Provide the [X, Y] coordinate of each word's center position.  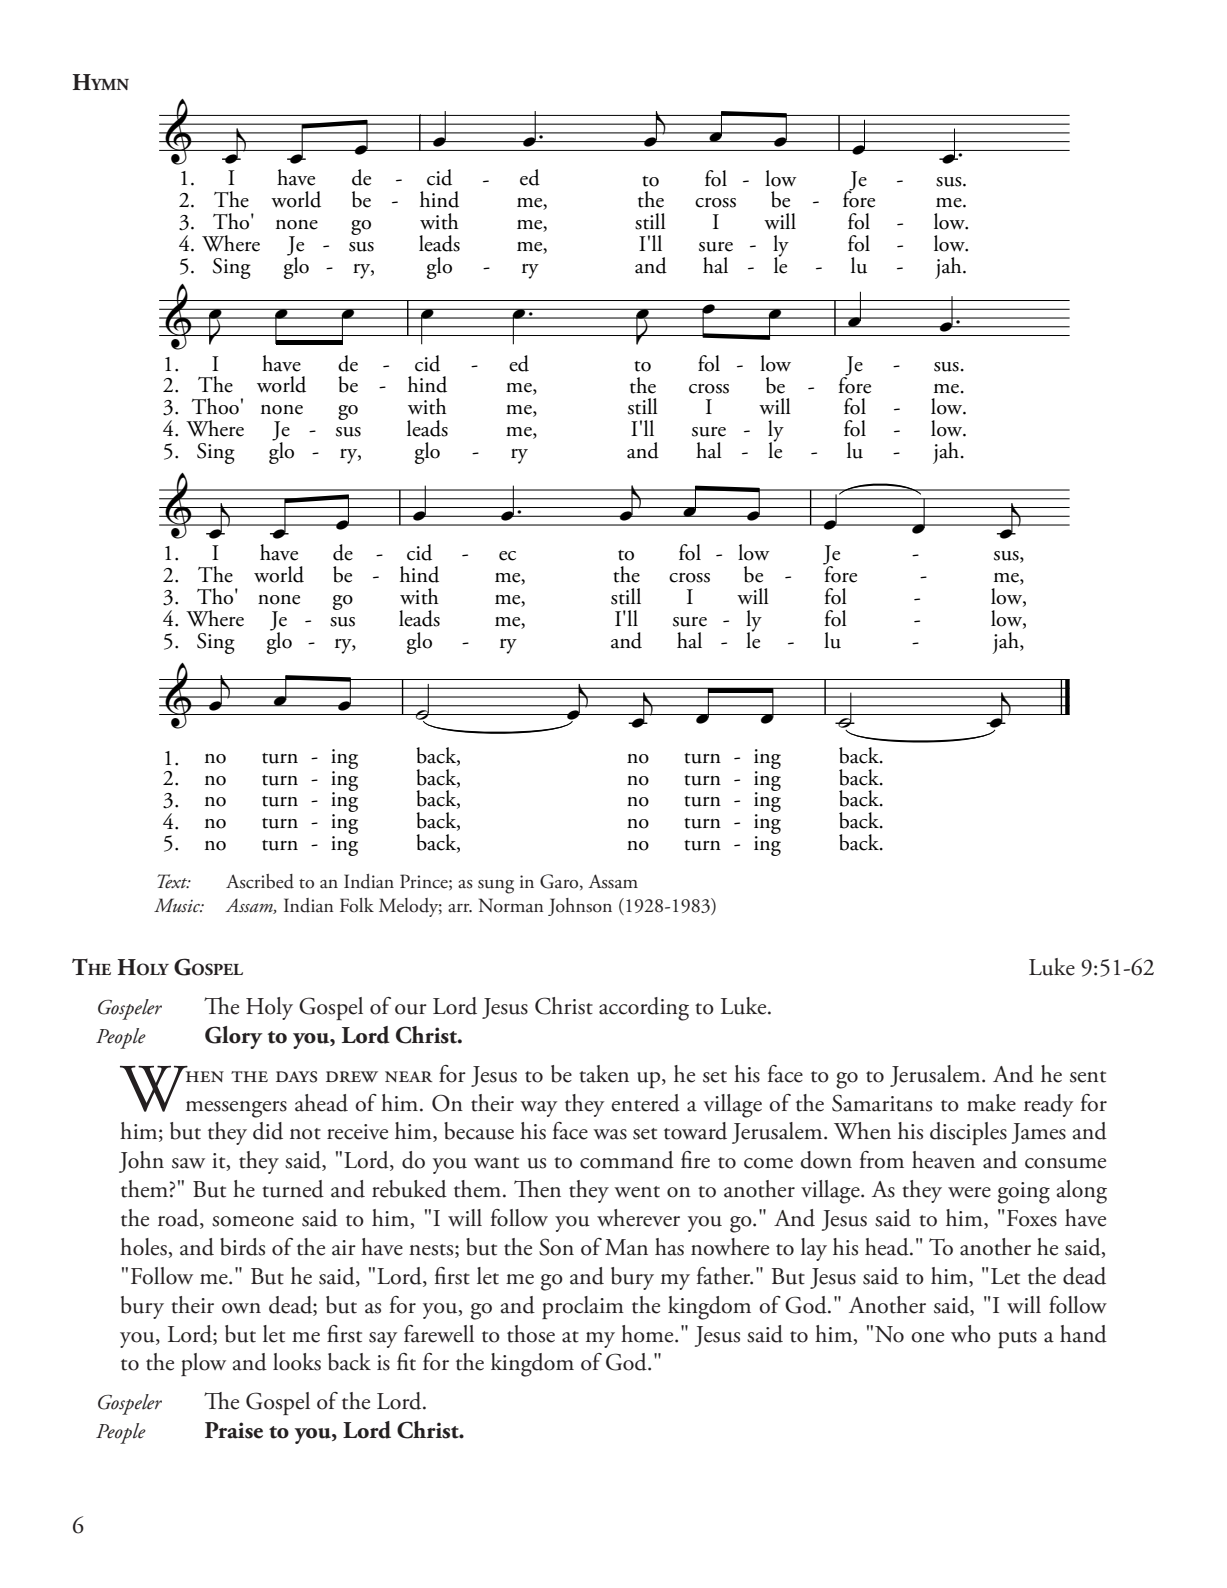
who [971, 1334]
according [644, 1009]
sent [1088, 1077]
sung [496, 886]
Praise [234, 1430]
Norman [511, 905]
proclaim [583, 1307]
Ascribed [260, 881]
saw [188, 1163]
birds [242, 1247]
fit [406, 1362]
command [627, 1160]
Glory [234, 1037]
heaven [943, 1160]
